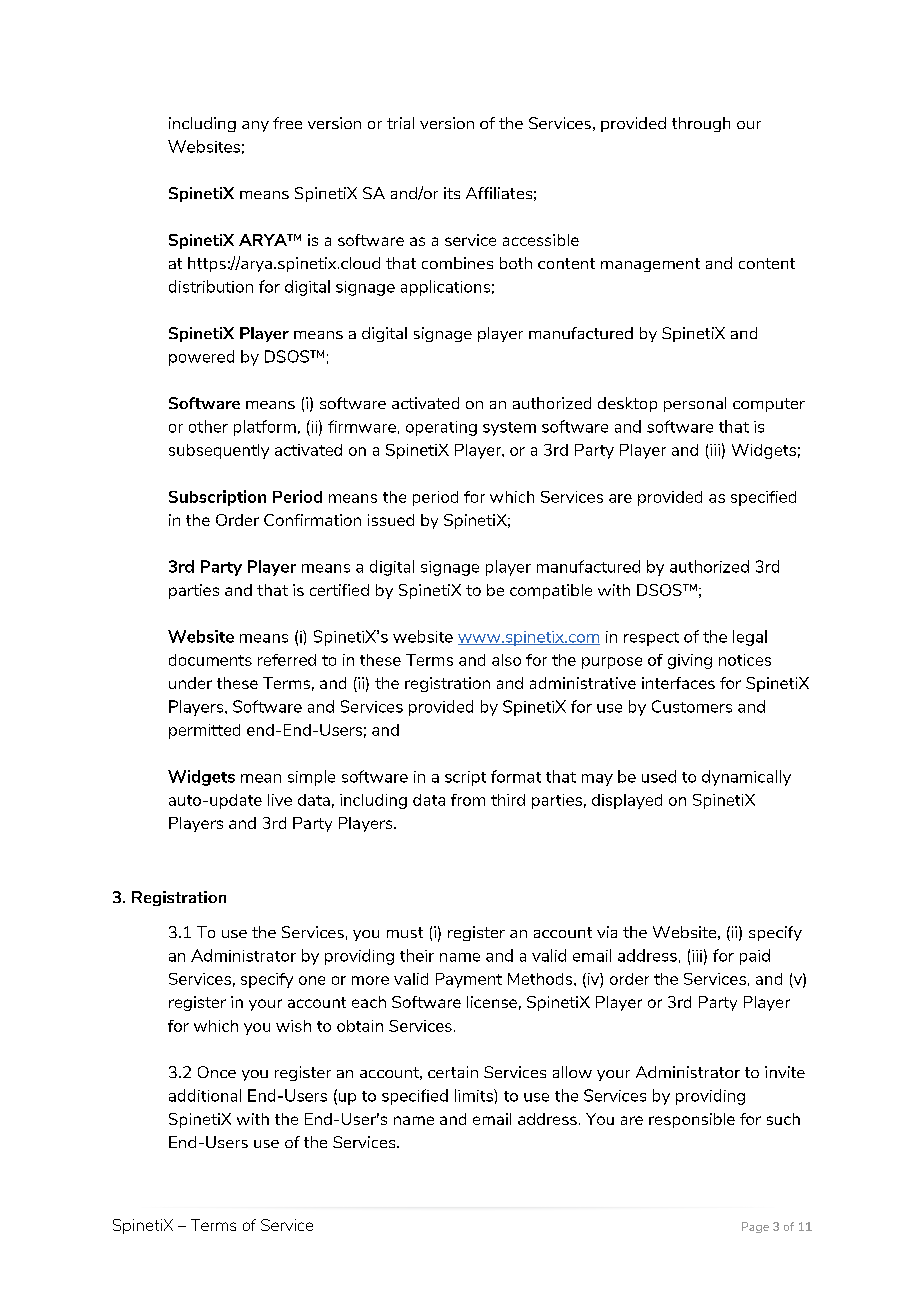 Image resolution: width=924 pixels, height=1309 pixels. What do you see at coordinates (400, 123) in the screenshot?
I see `trial` at bounding box center [400, 123].
